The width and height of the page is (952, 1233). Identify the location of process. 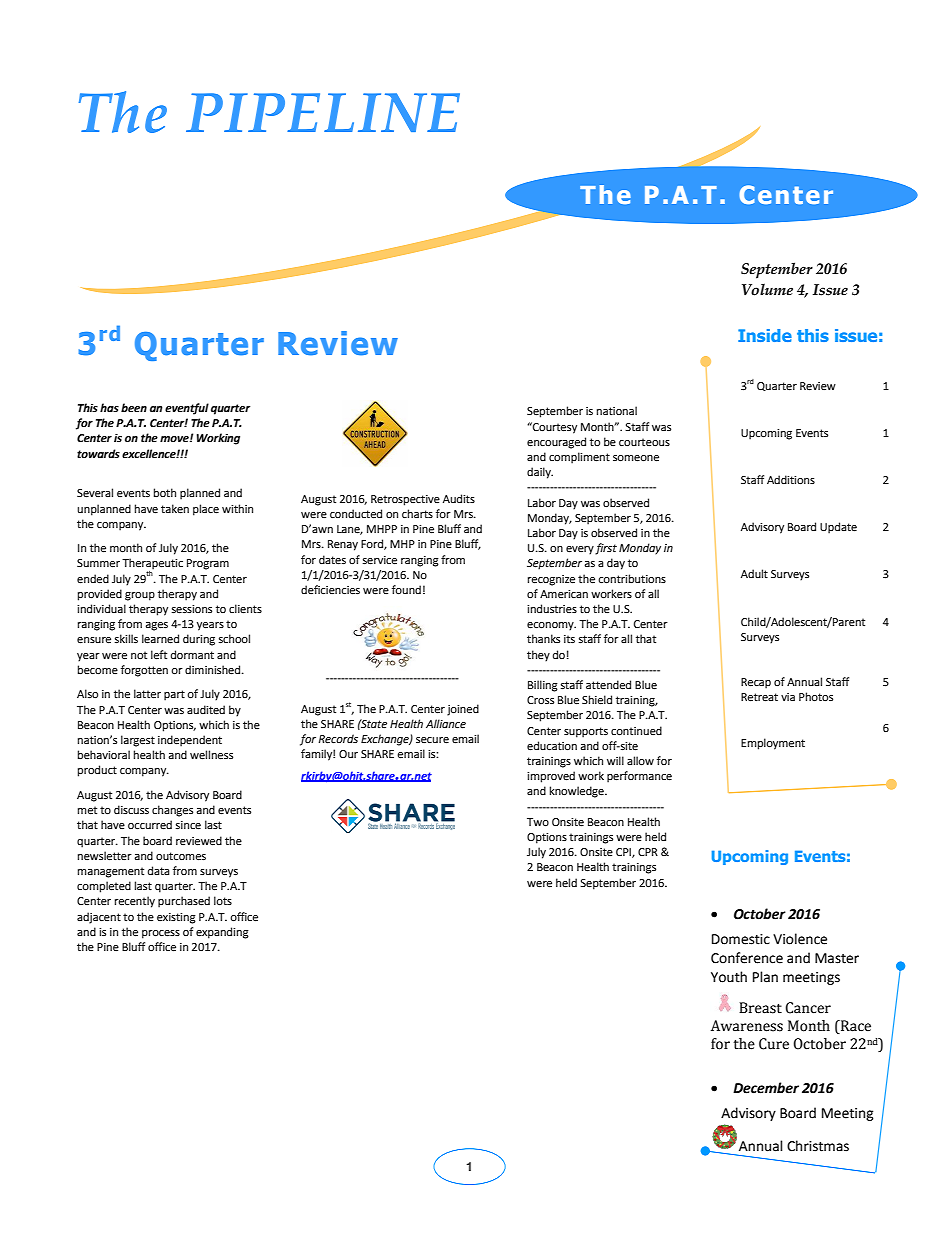
(161, 934).
